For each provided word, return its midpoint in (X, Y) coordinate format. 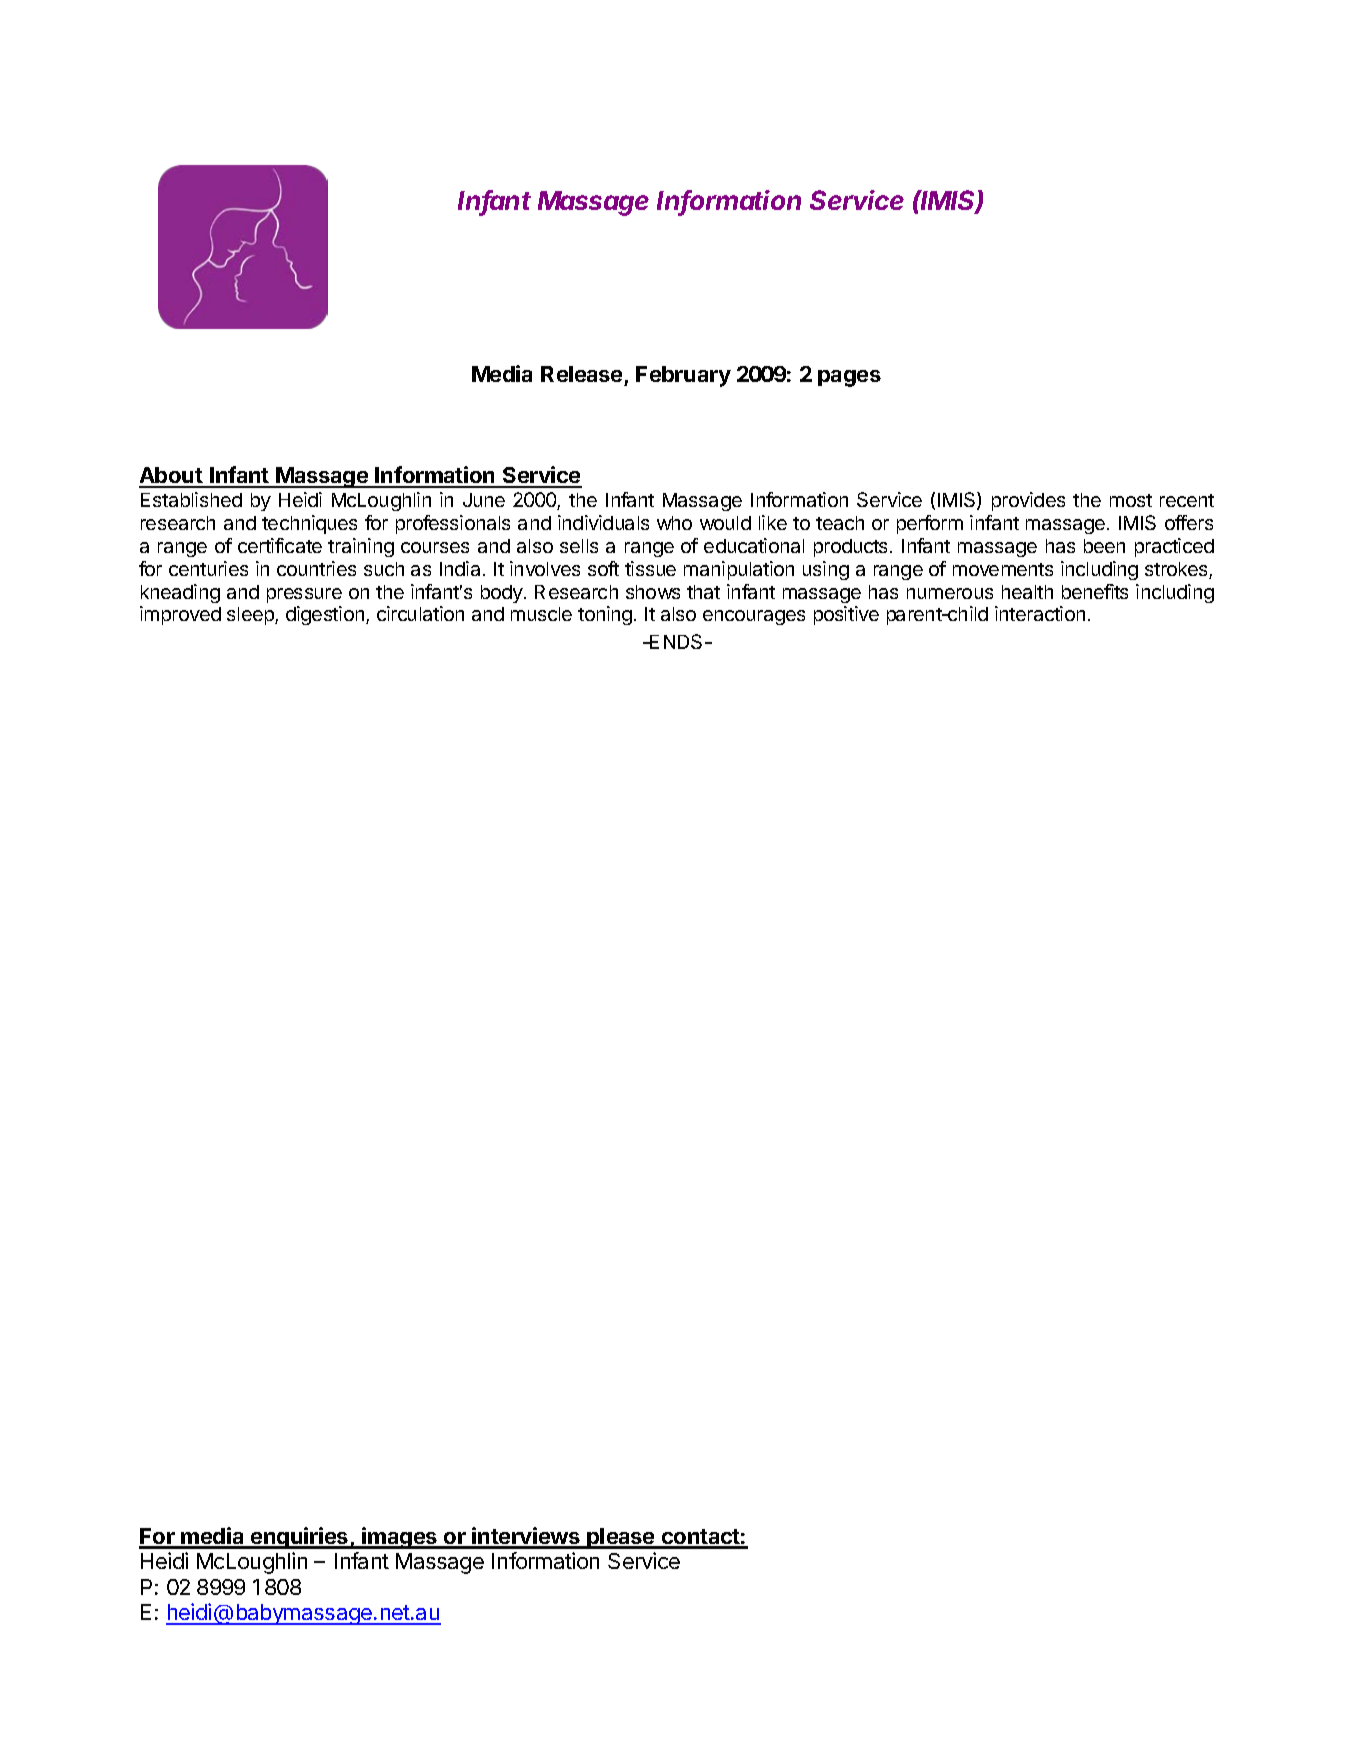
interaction (1040, 613)
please (621, 1538)
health (1027, 592)
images (399, 1538)
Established (191, 499)
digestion (325, 615)
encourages (754, 617)
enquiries (300, 1538)
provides (1028, 501)
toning (605, 615)
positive (846, 615)
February (683, 376)
